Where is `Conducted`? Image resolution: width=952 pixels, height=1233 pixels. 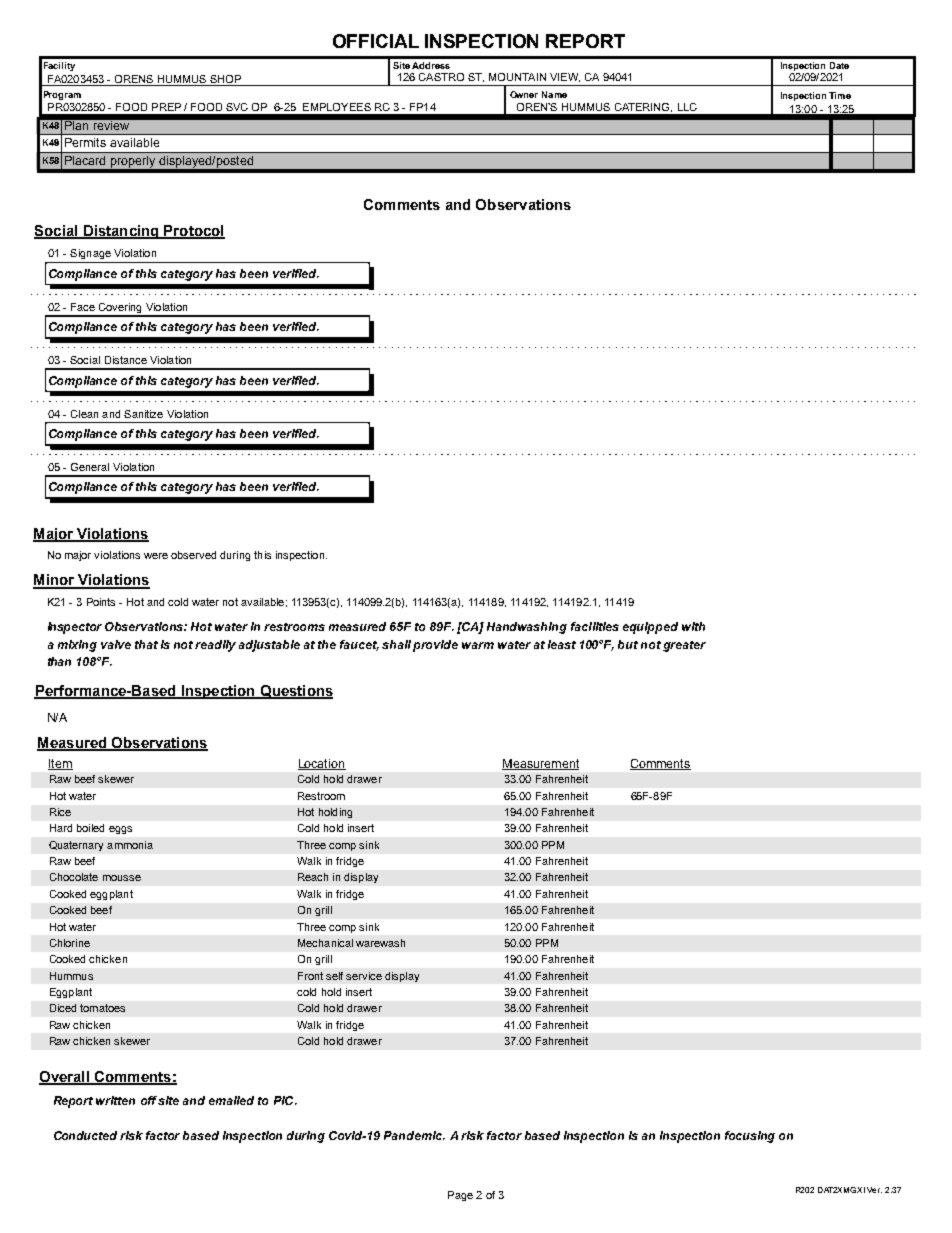
Conducted is located at coordinates (85, 1135).
